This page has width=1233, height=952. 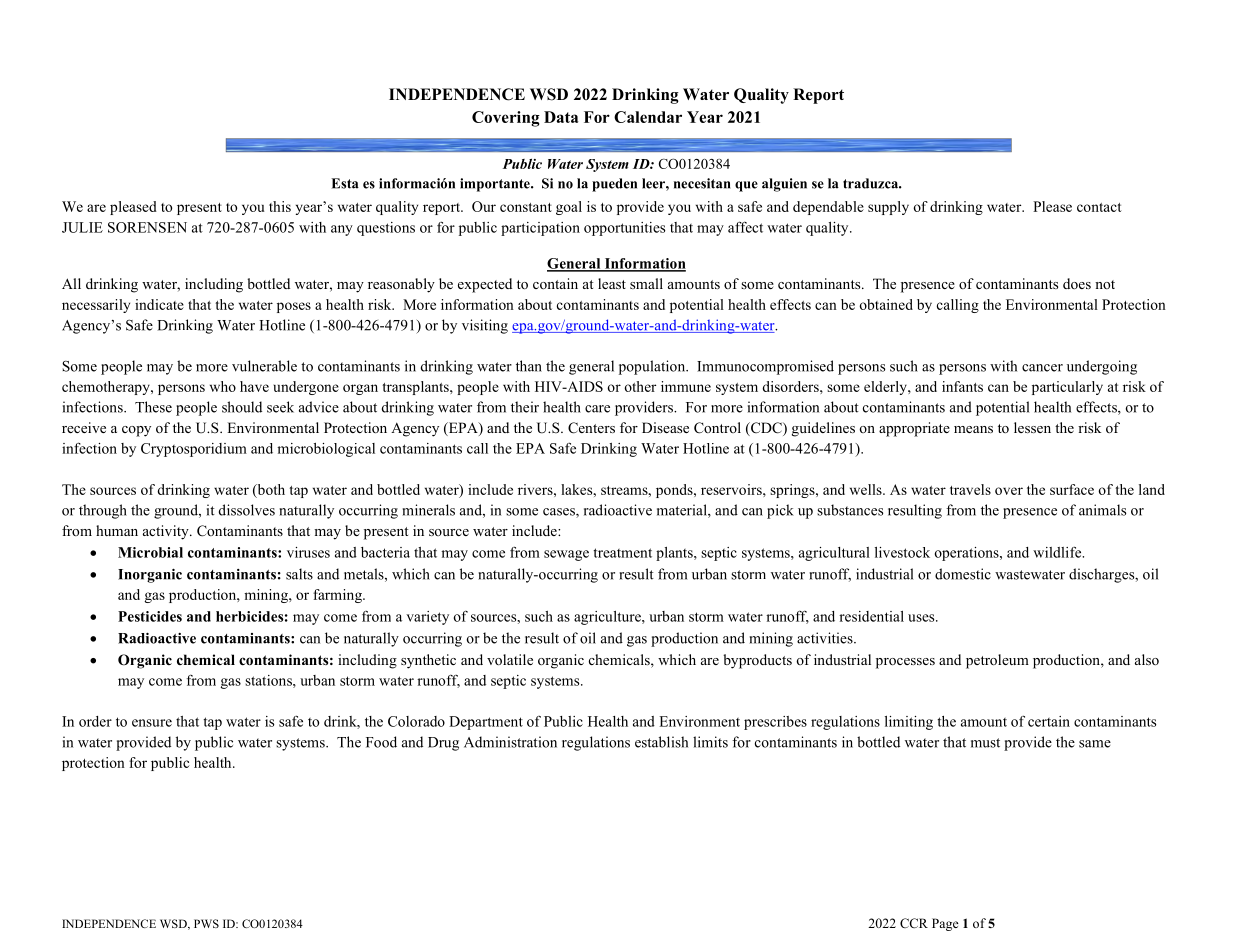 What do you see at coordinates (1099, 207) in the page?
I see `contact` at bounding box center [1099, 207].
